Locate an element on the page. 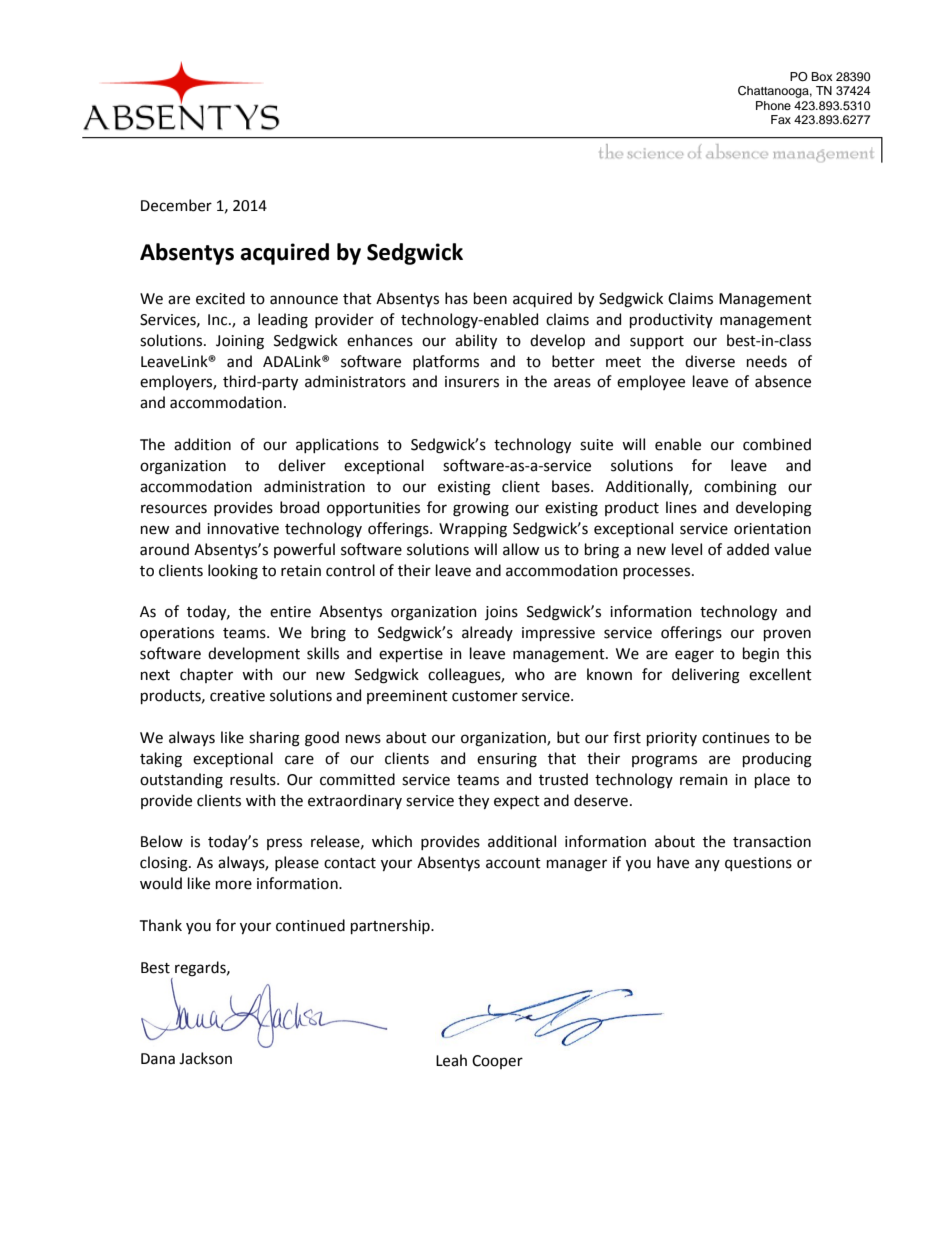 The width and height of the image is (952, 1233). continues is located at coordinates (736, 738).
